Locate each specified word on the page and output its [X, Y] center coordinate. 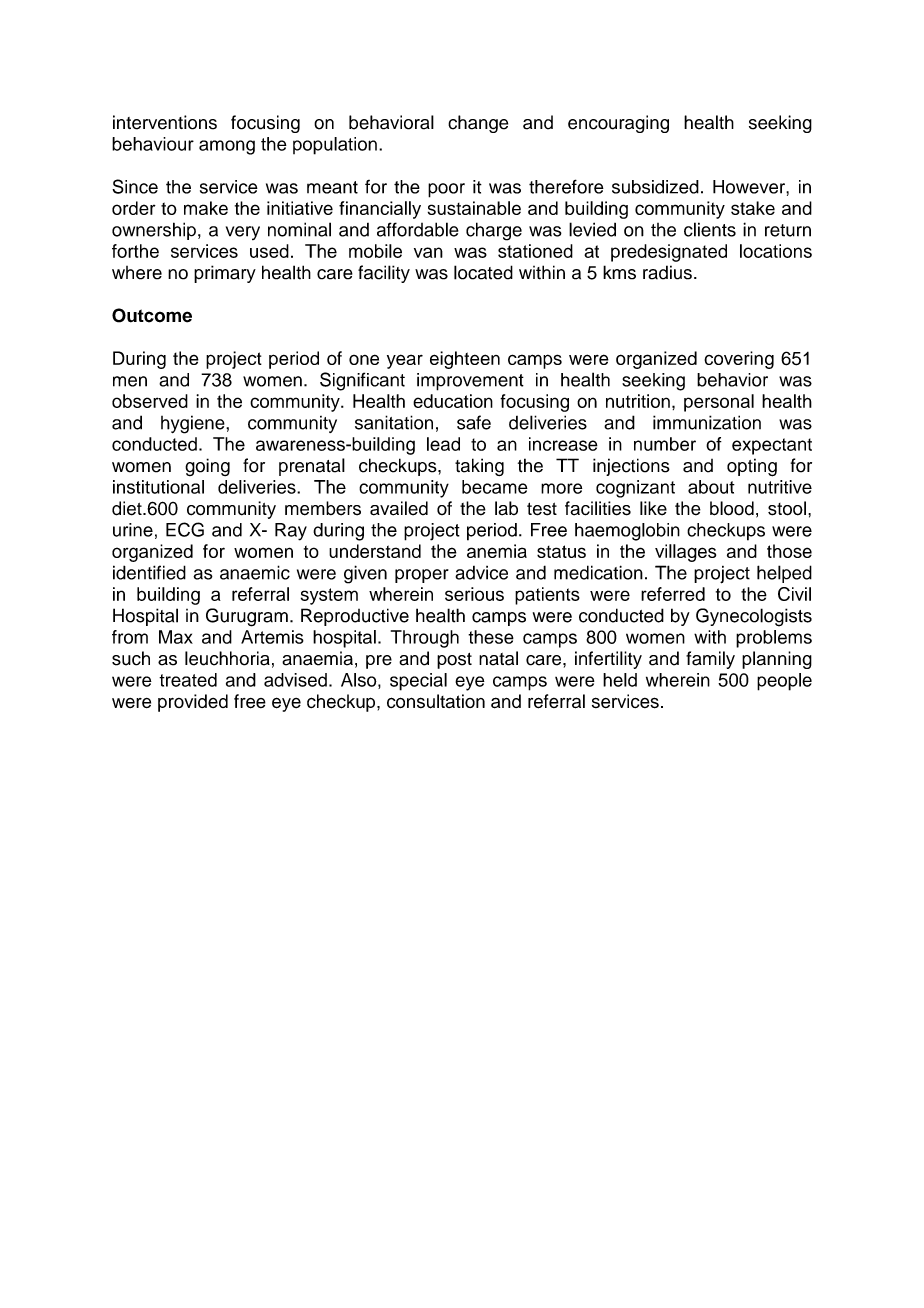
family [710, 660]
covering [739, 360]
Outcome [152, 315]
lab [506, 508]
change [478, 124]
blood [732, 508]
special [418, 682]
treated [188, 680]
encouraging [618, 124]
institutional [158, 487]
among [227, 147]
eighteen [465, 360]
